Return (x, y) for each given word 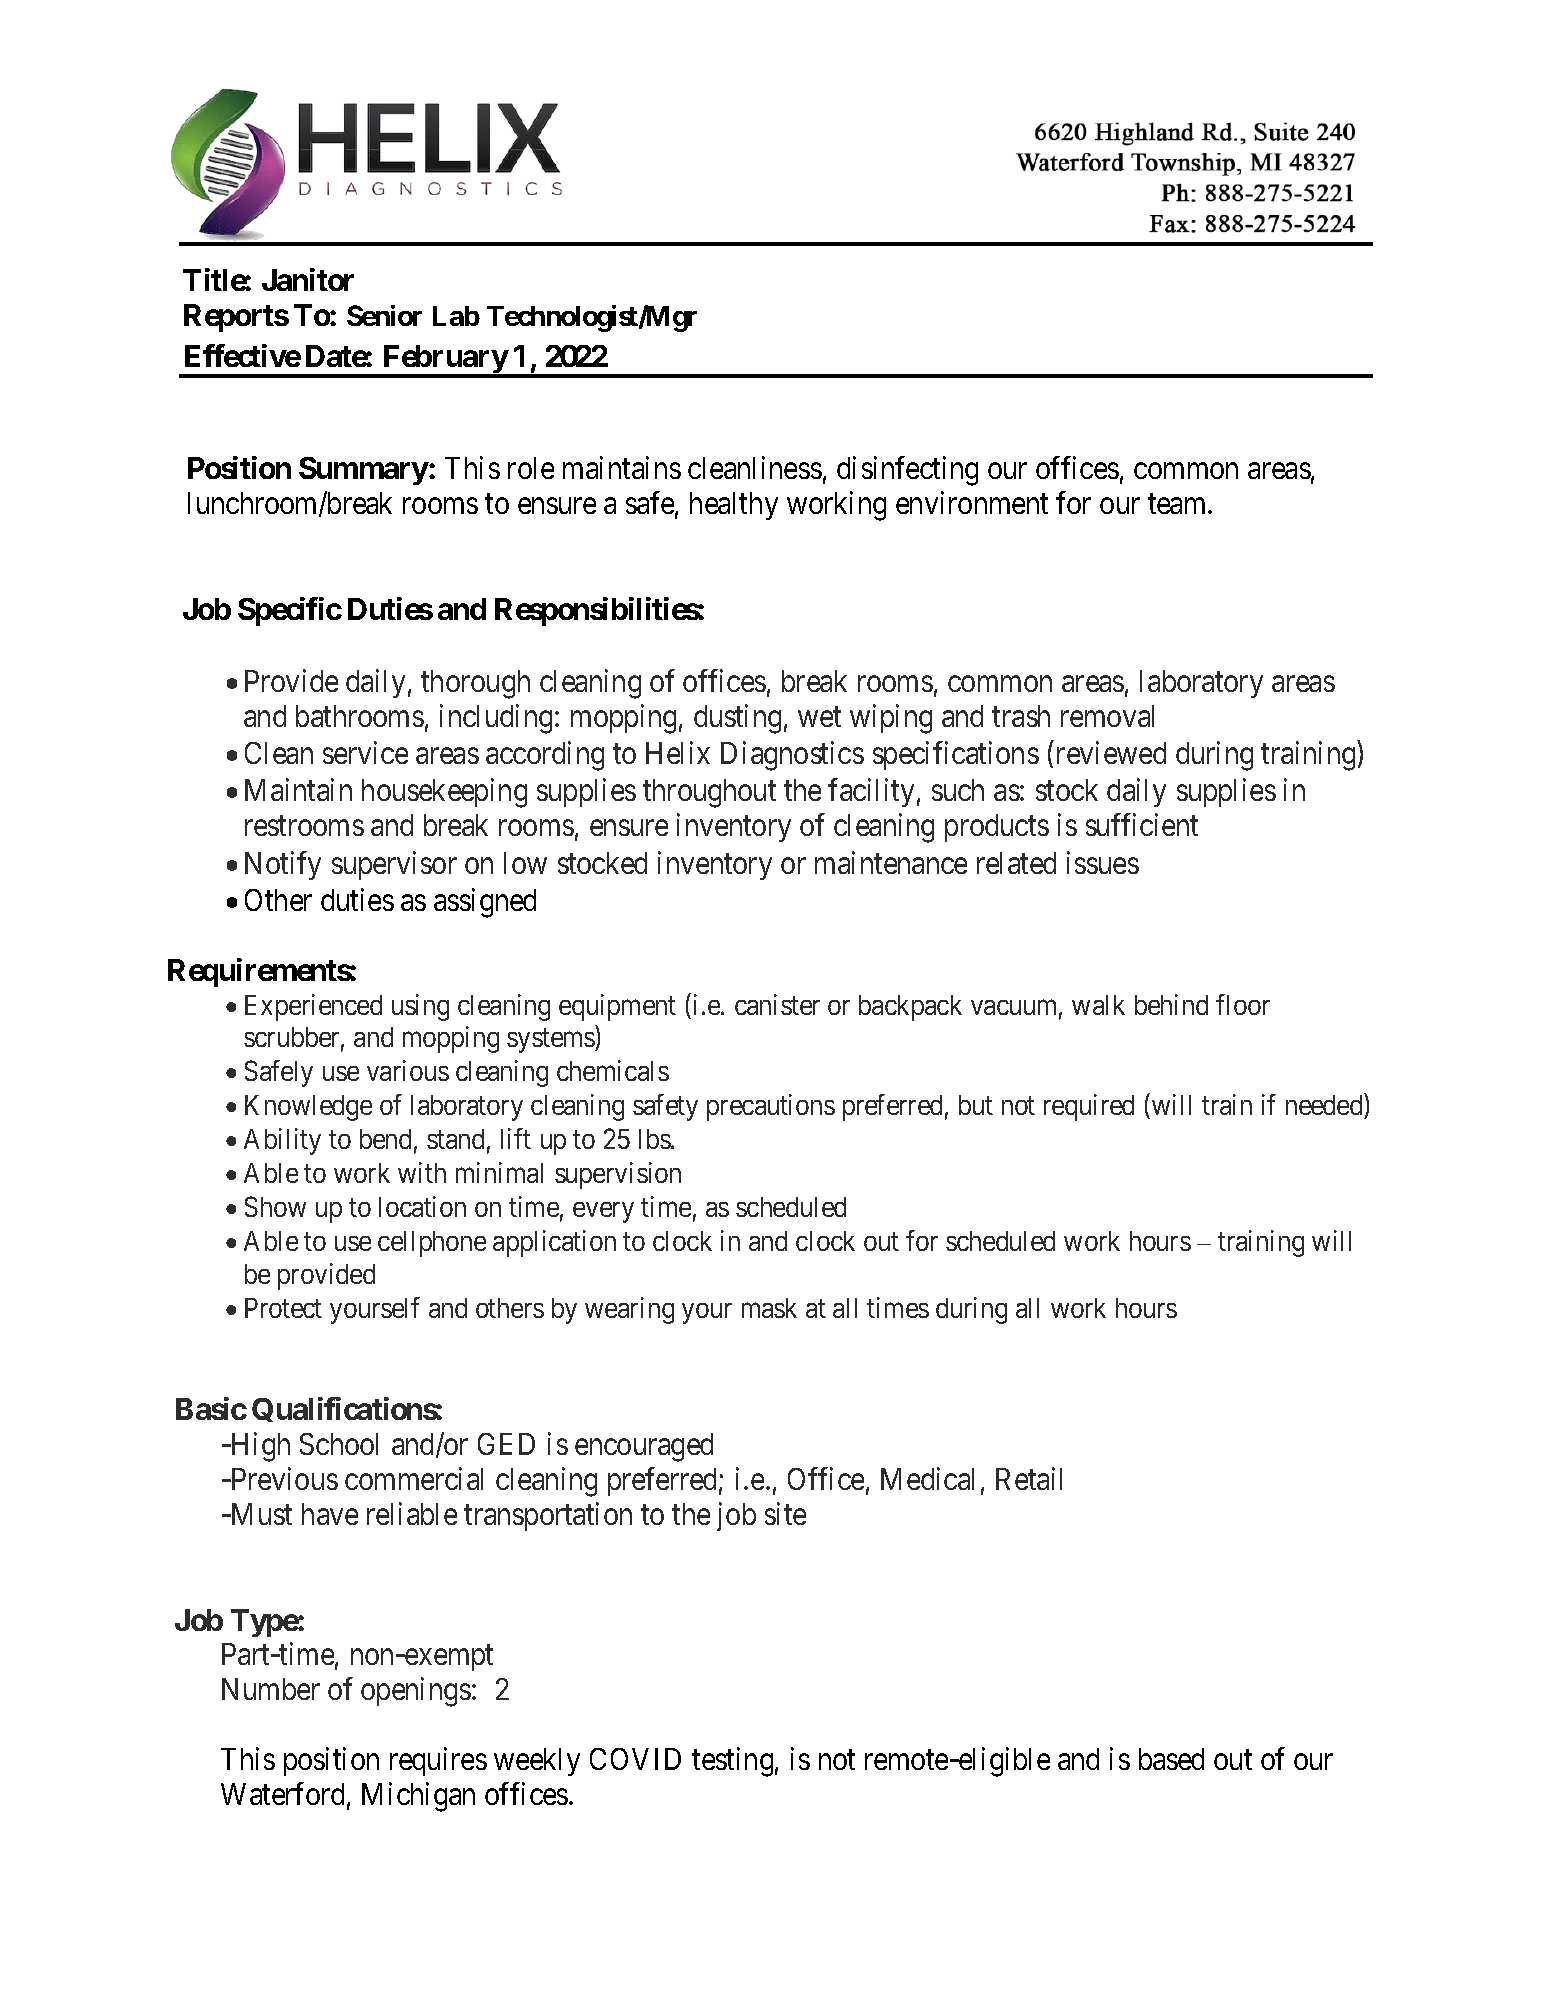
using (420, 1007)
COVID (635, 1759)
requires (438, 1761)
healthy (734, 506)
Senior (384, 315)
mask (769, 1308)
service (365, 753)
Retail (1029, 1478)
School (339, 1444)
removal (1107, 716)
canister (777, 1004)
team (1178, 504)
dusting (737, 719)
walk (1098, 1005)
